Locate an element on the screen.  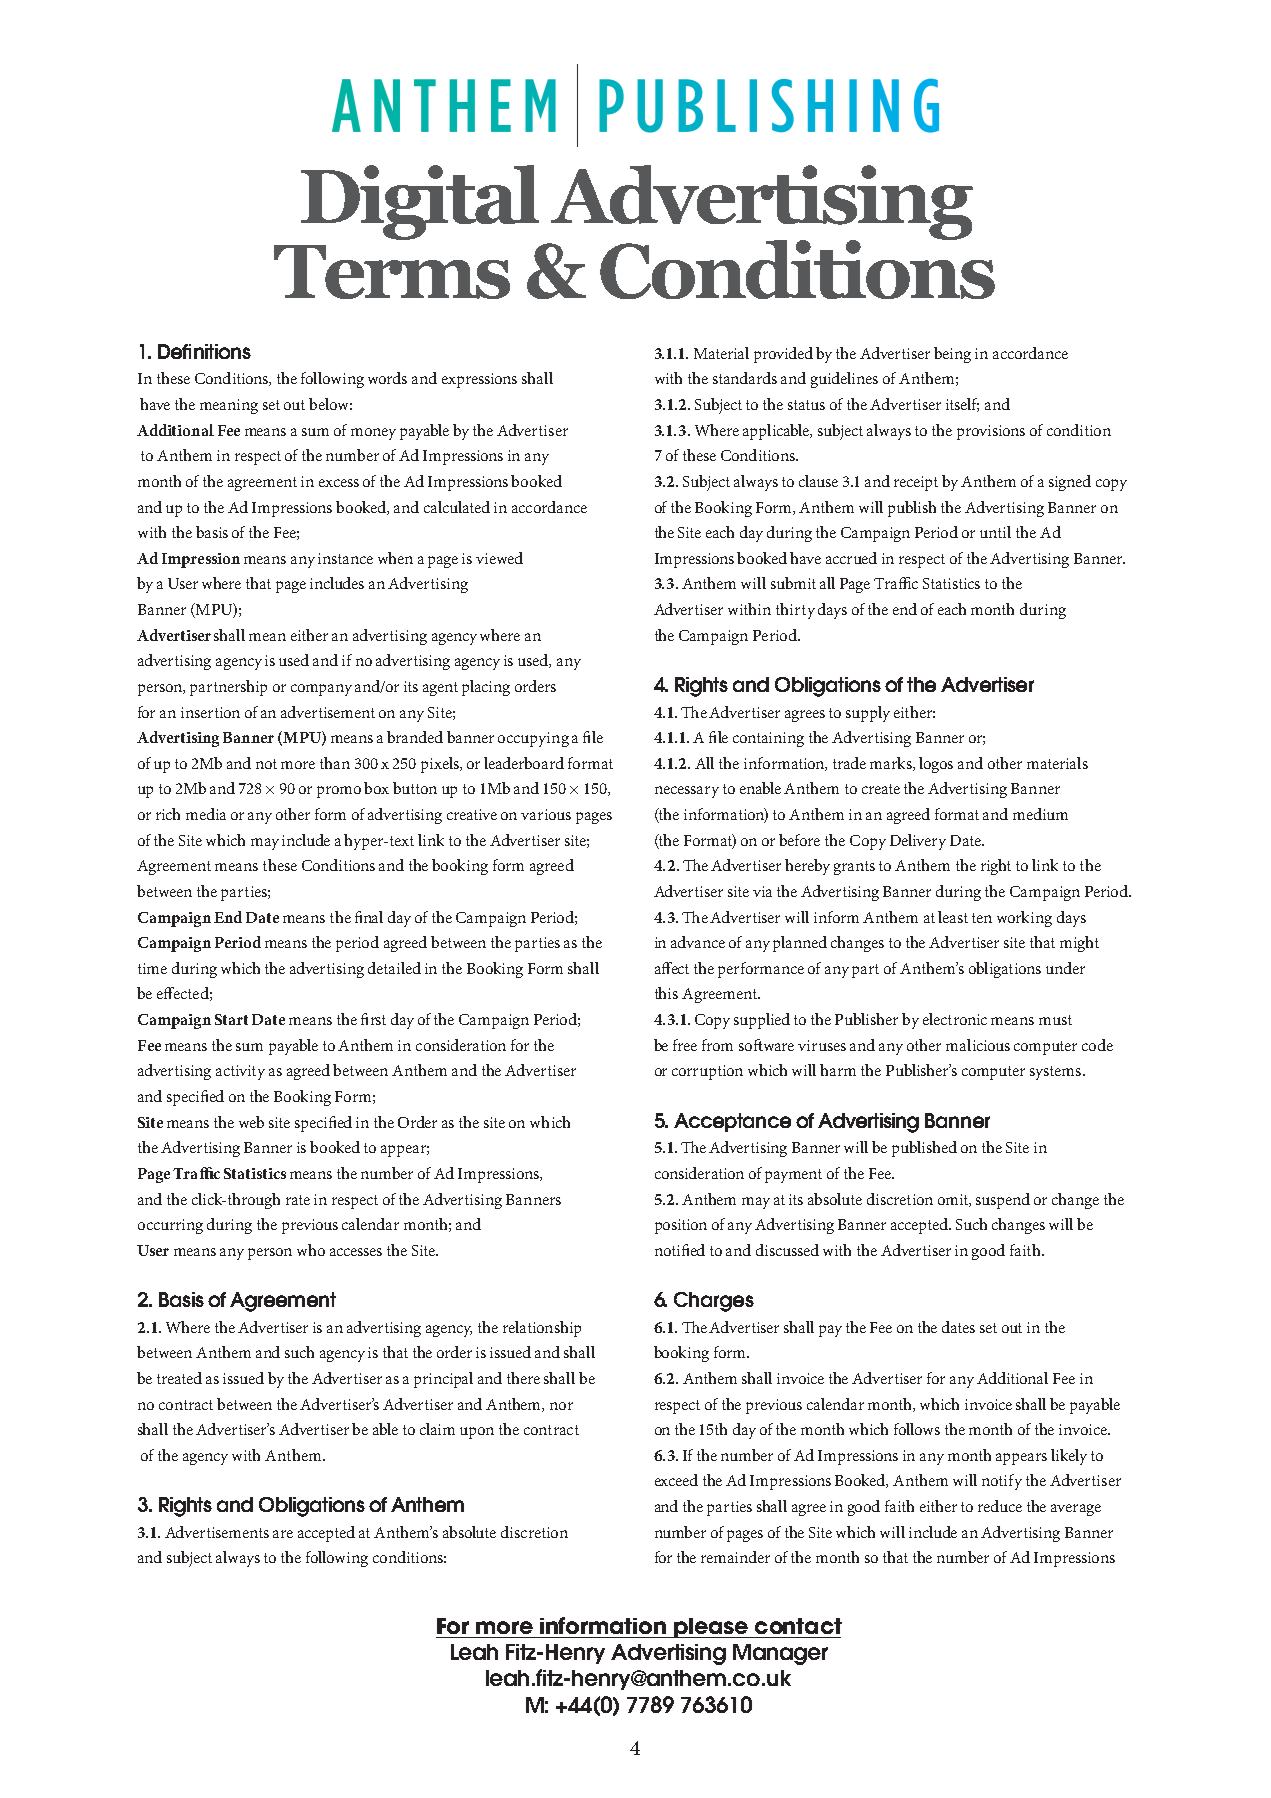
free is located at coordinates (685, 1045).
